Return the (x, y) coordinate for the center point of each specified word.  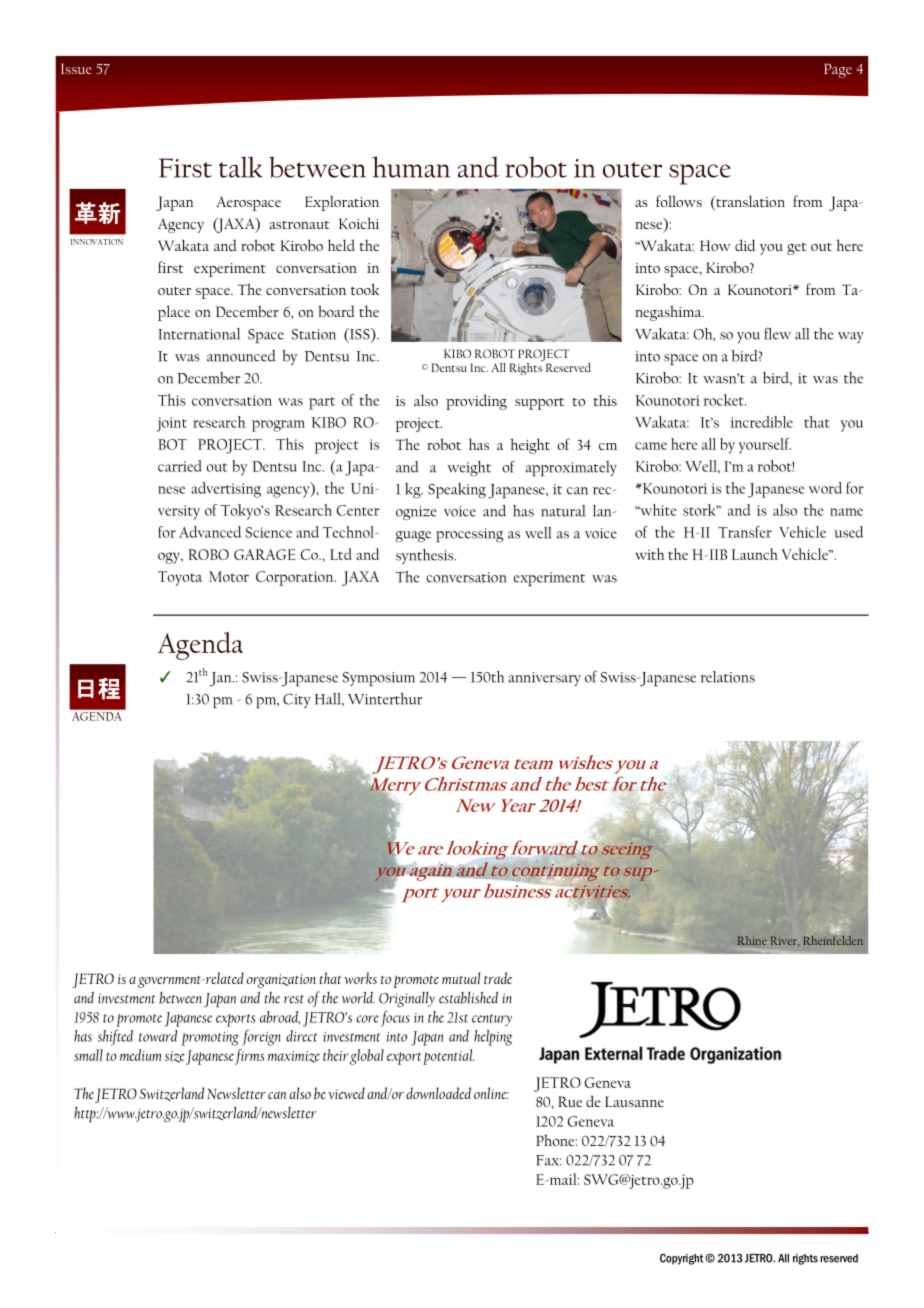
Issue (76, 68)
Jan (220, 679)
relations (727, 677)
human (411, 167)
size (175, 1057)
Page (838, 71)
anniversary (544, 679)
